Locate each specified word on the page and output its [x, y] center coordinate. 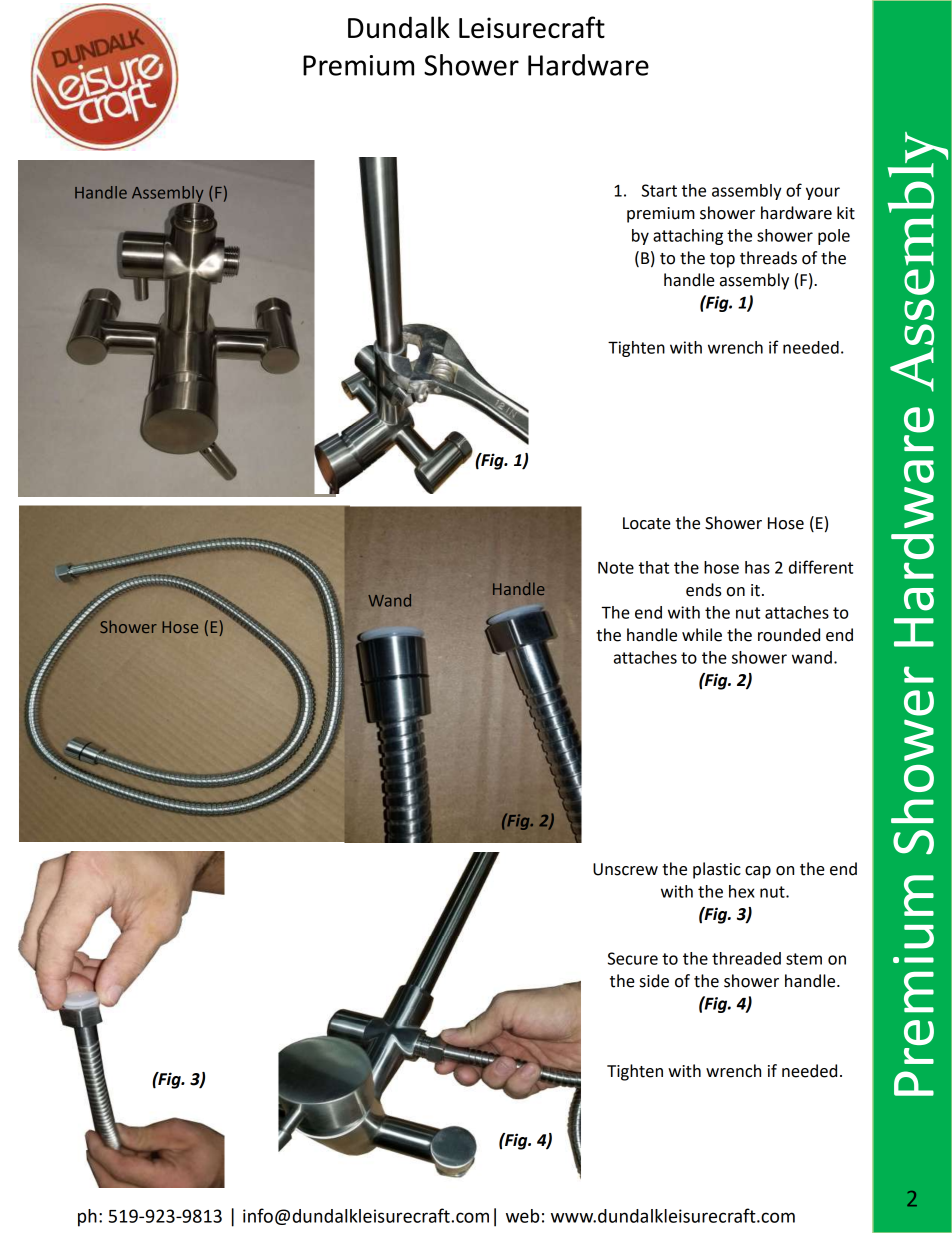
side [654, 981]
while [702, 635]
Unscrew [625, 869]
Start [659, 190]
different [821, 567]
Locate [647, 523]
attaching [688, 237]
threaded [746, 958]
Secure [633, 958]
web [522, 1216]
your [823, 193]
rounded [789, 635]
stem [804, 959]
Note [616, 567]
